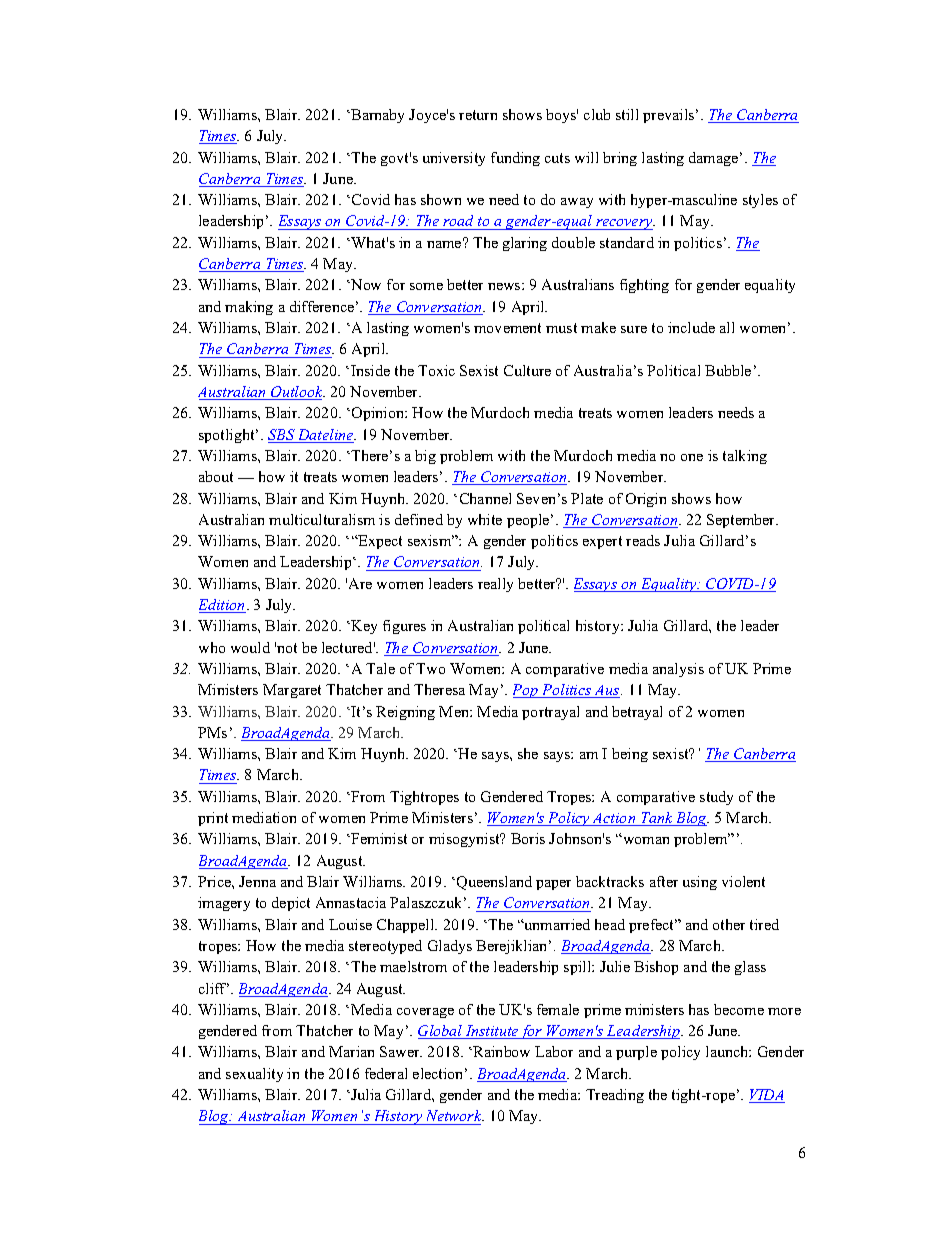 The height and width of the screenshot is (1233, 952). I want to click on analysis, so click(678, 670).
